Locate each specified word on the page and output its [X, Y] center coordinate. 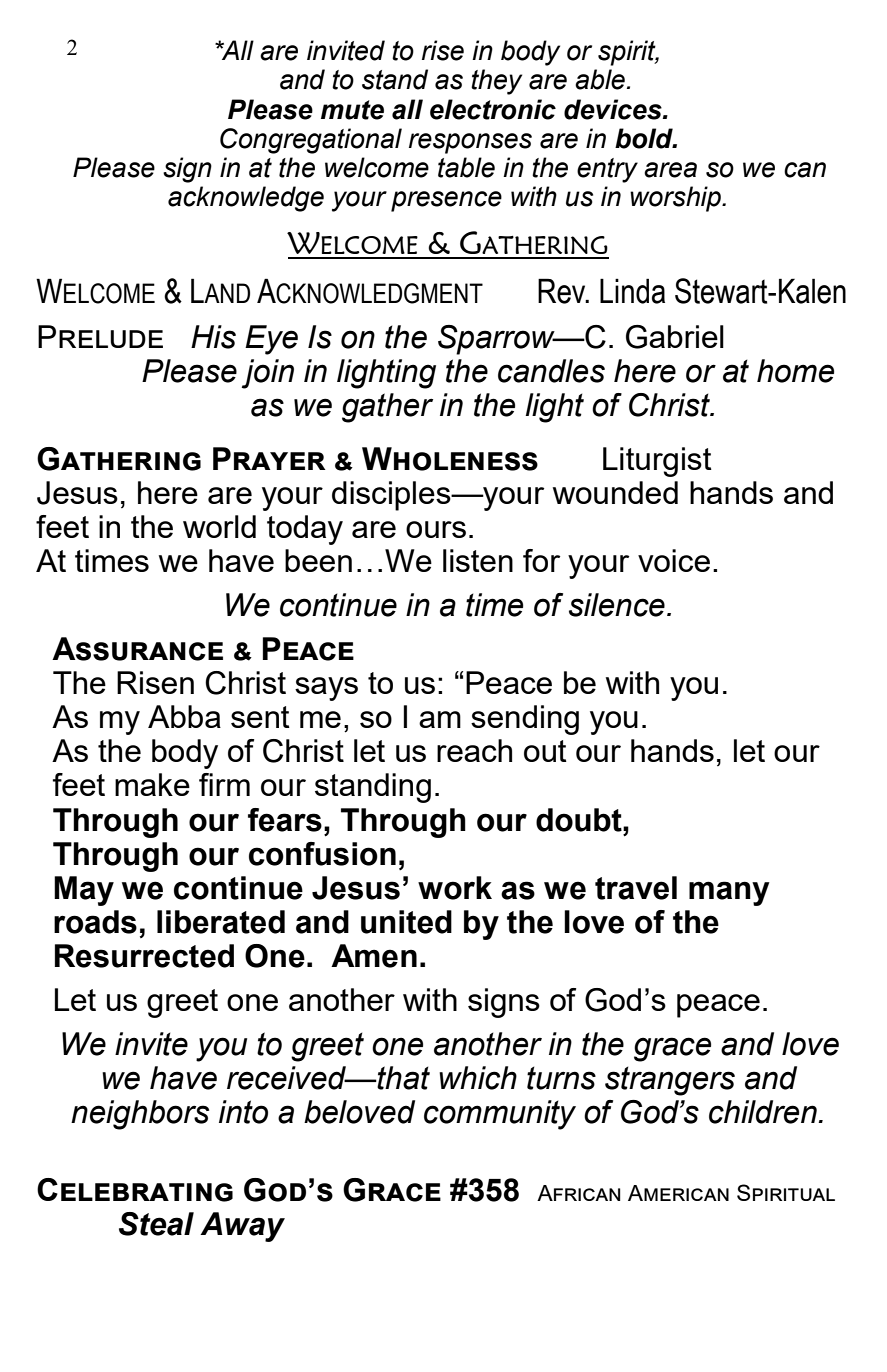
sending [525, 720]
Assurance [137, 649]
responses [470, 143]
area [670, 170]
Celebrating [135, 1190]
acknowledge [246, 199]
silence [617, 605]
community [500, 1115]
